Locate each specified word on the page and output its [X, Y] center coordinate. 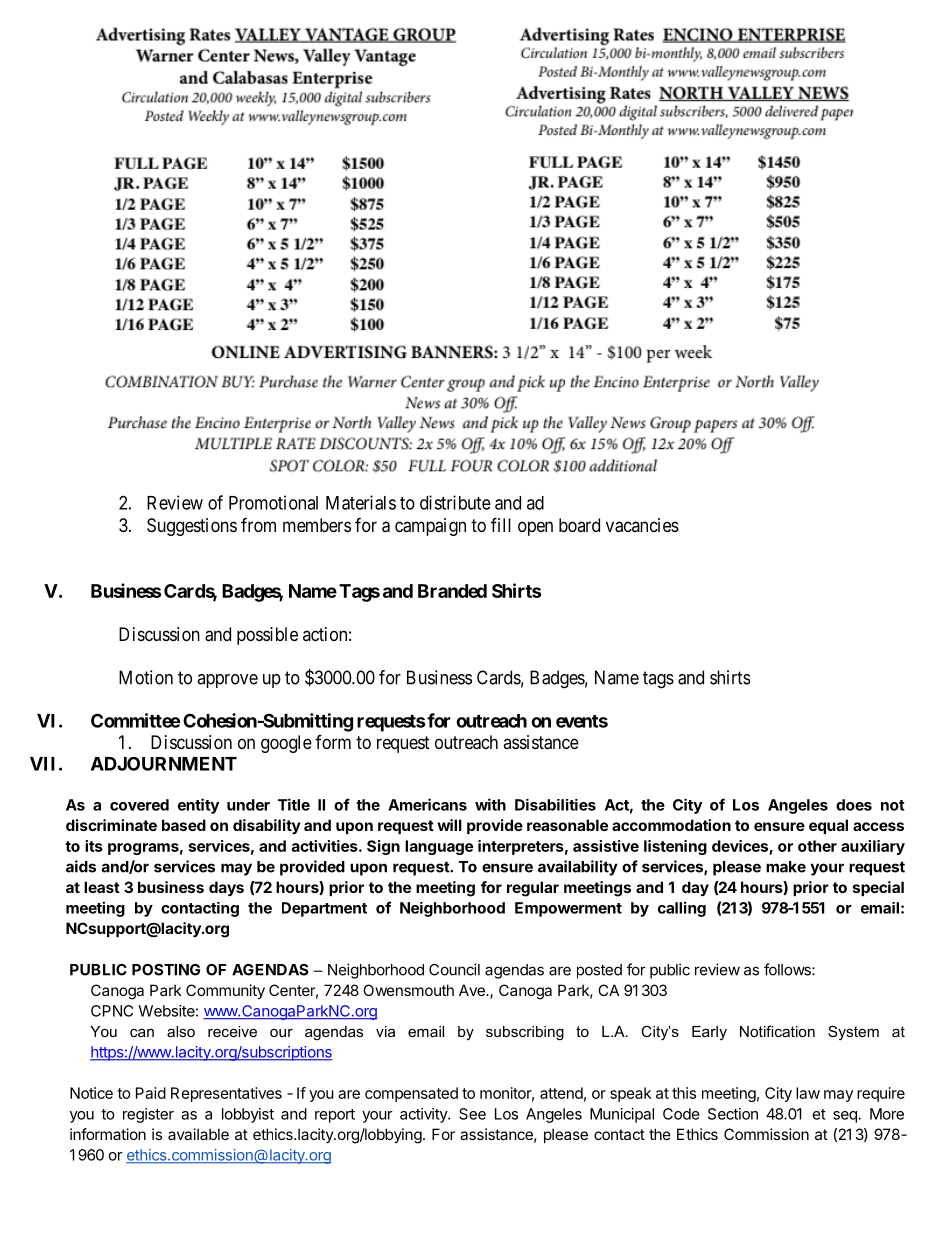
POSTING [166, 970]
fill [501, 524]
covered [139, 805]
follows [788, 969]
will [449, 825]
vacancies [642, 525]
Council [454, 969]
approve [227, 681]
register [148, 1115]
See [472, 1114]
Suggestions [192, 527]
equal [828, 826]
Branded [452, 591]
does [854, 805]
